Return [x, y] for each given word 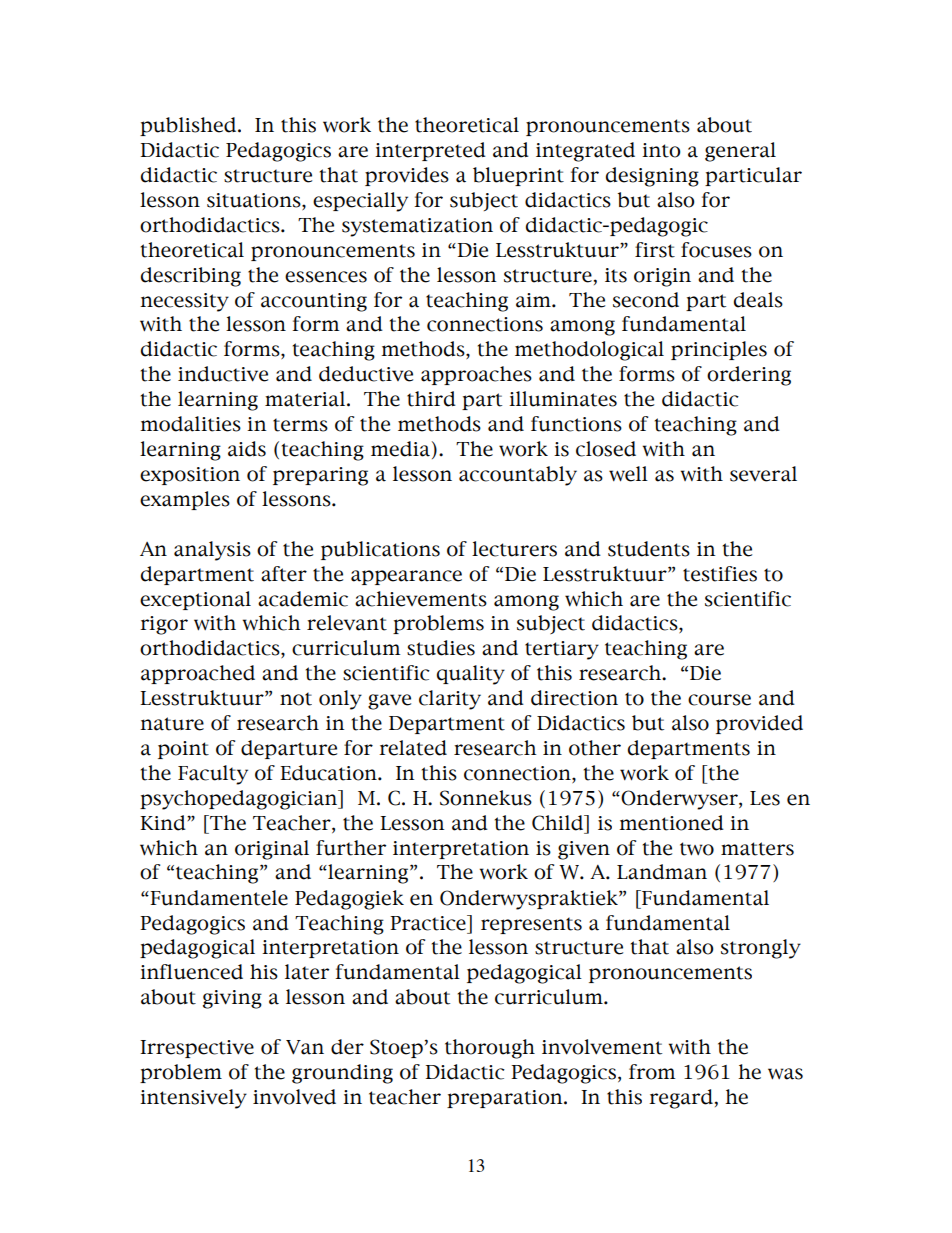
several [763, 474]
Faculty [213, 775]
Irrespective [197, 1049]
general [740, 152]
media [400, 449]
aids [247, 449]
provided [759, 724]
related [413, 748]
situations [255, 201]
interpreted [430, 151]
